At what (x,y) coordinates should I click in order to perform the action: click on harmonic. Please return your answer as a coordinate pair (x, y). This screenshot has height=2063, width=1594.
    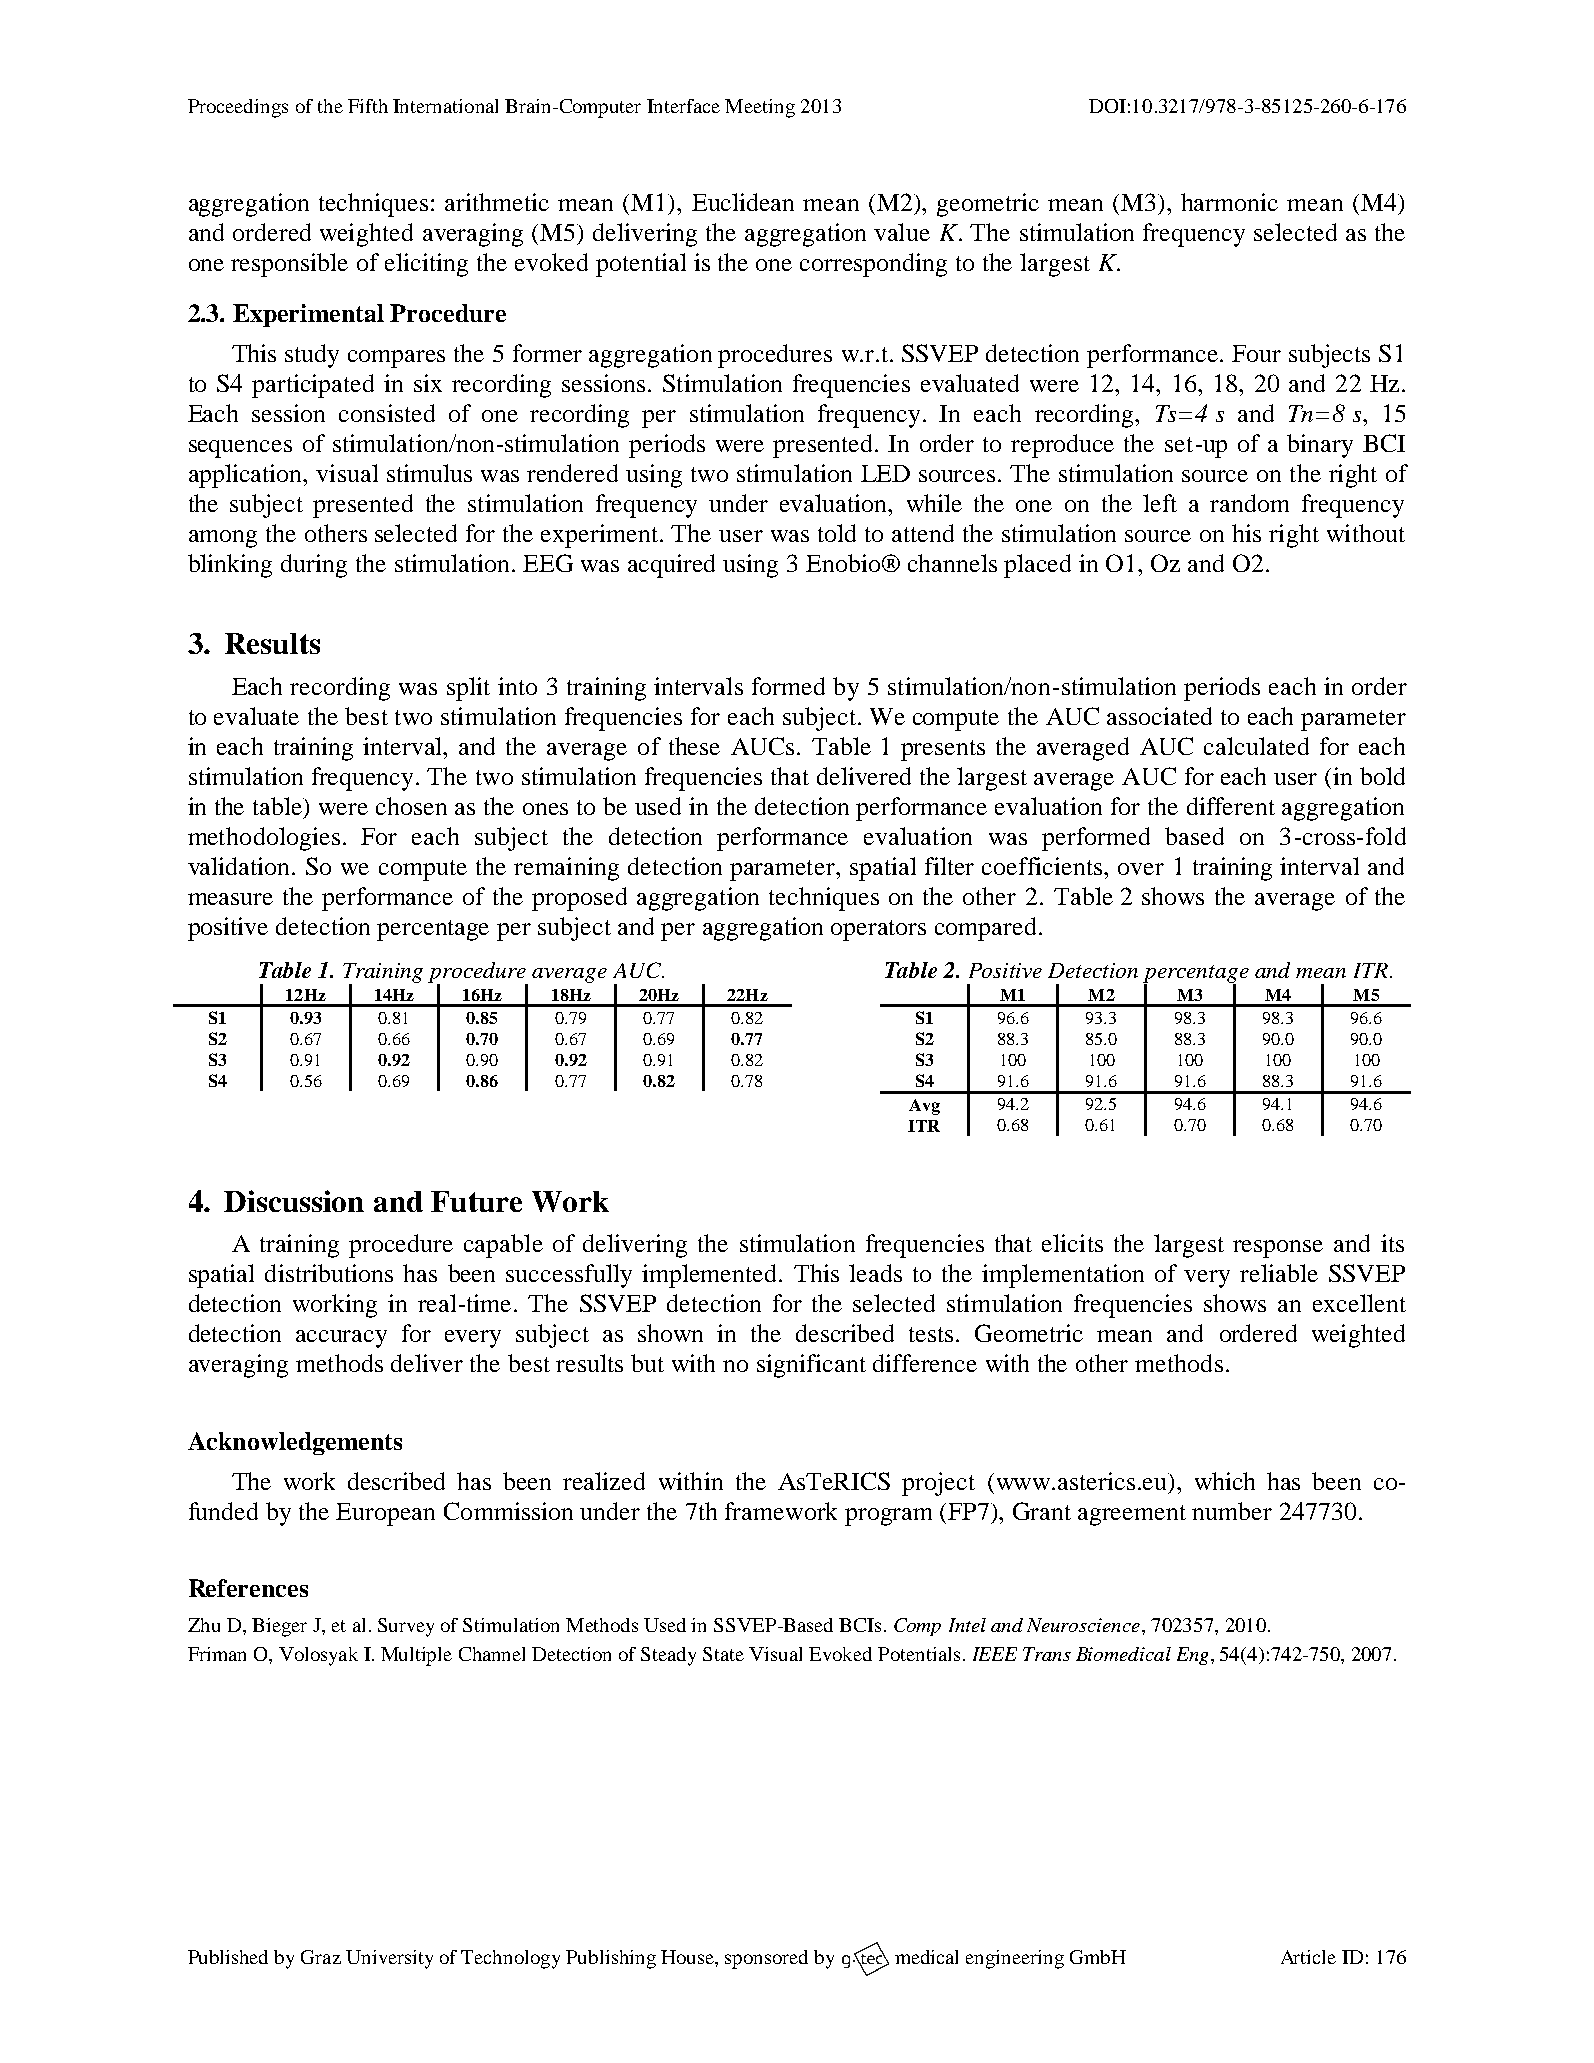
    Looking at the image, I should click on (1229, 202).
